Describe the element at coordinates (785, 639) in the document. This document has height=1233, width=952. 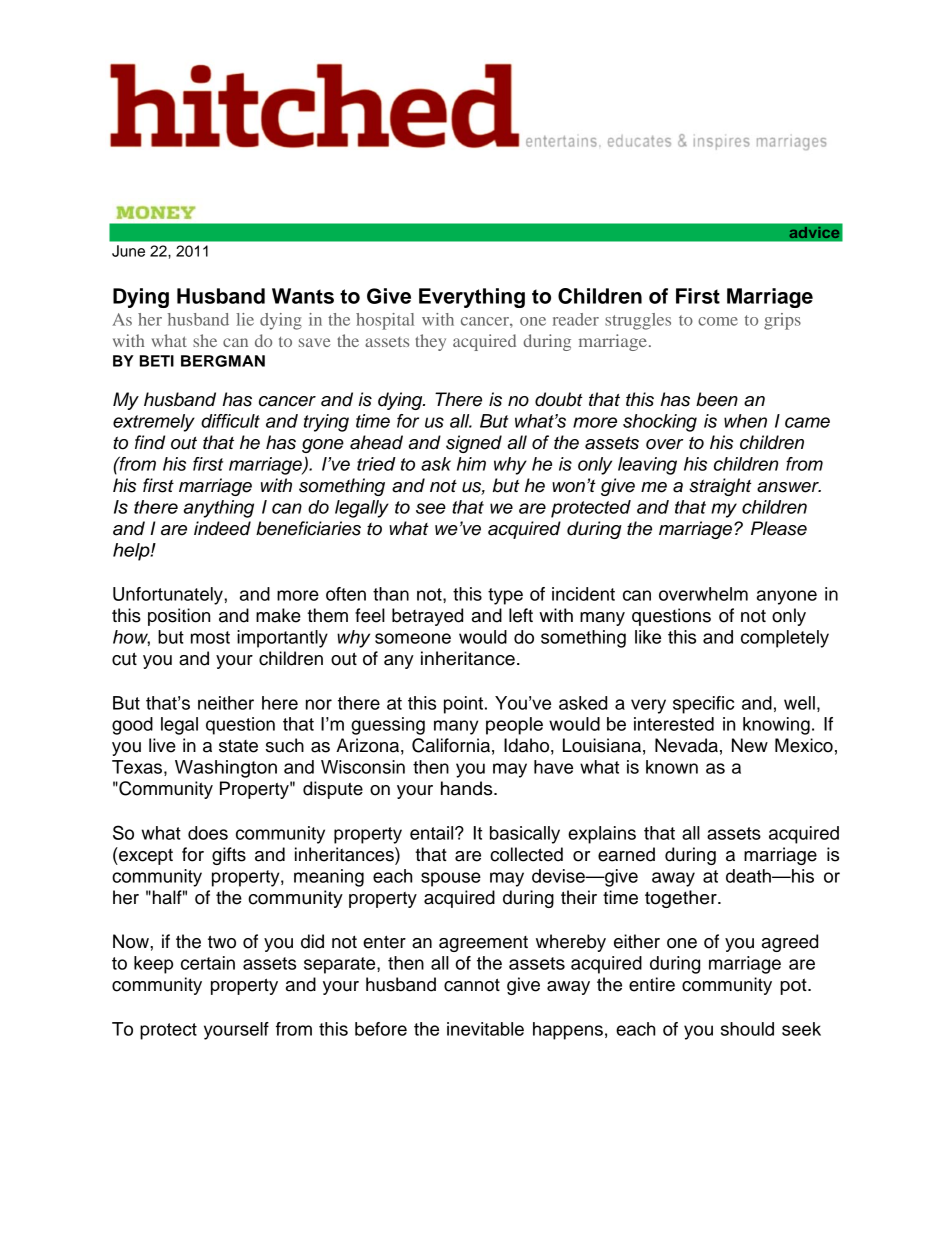
I see `completely` at that location.
